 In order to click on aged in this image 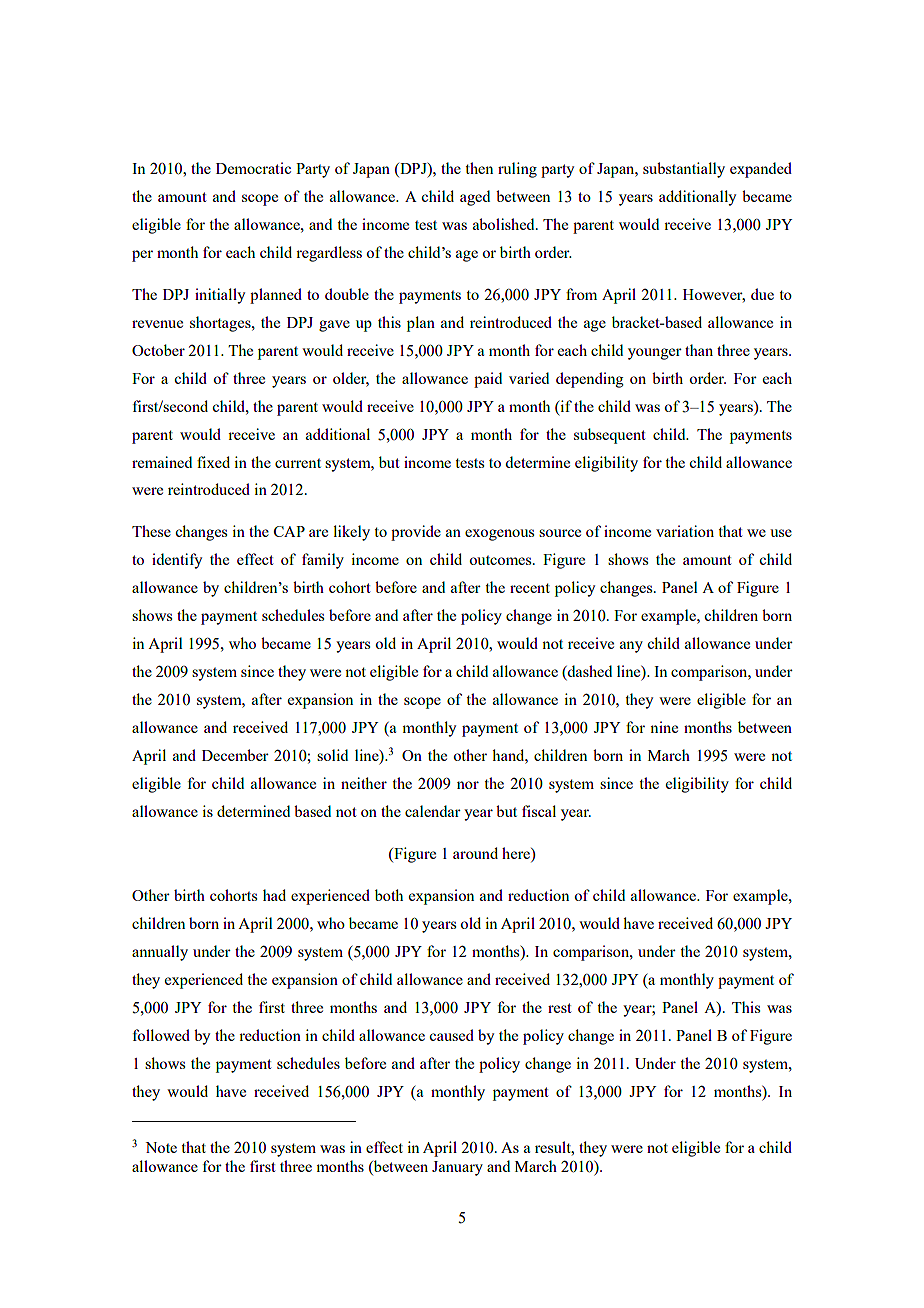, I will do `click(475, 198)`.
